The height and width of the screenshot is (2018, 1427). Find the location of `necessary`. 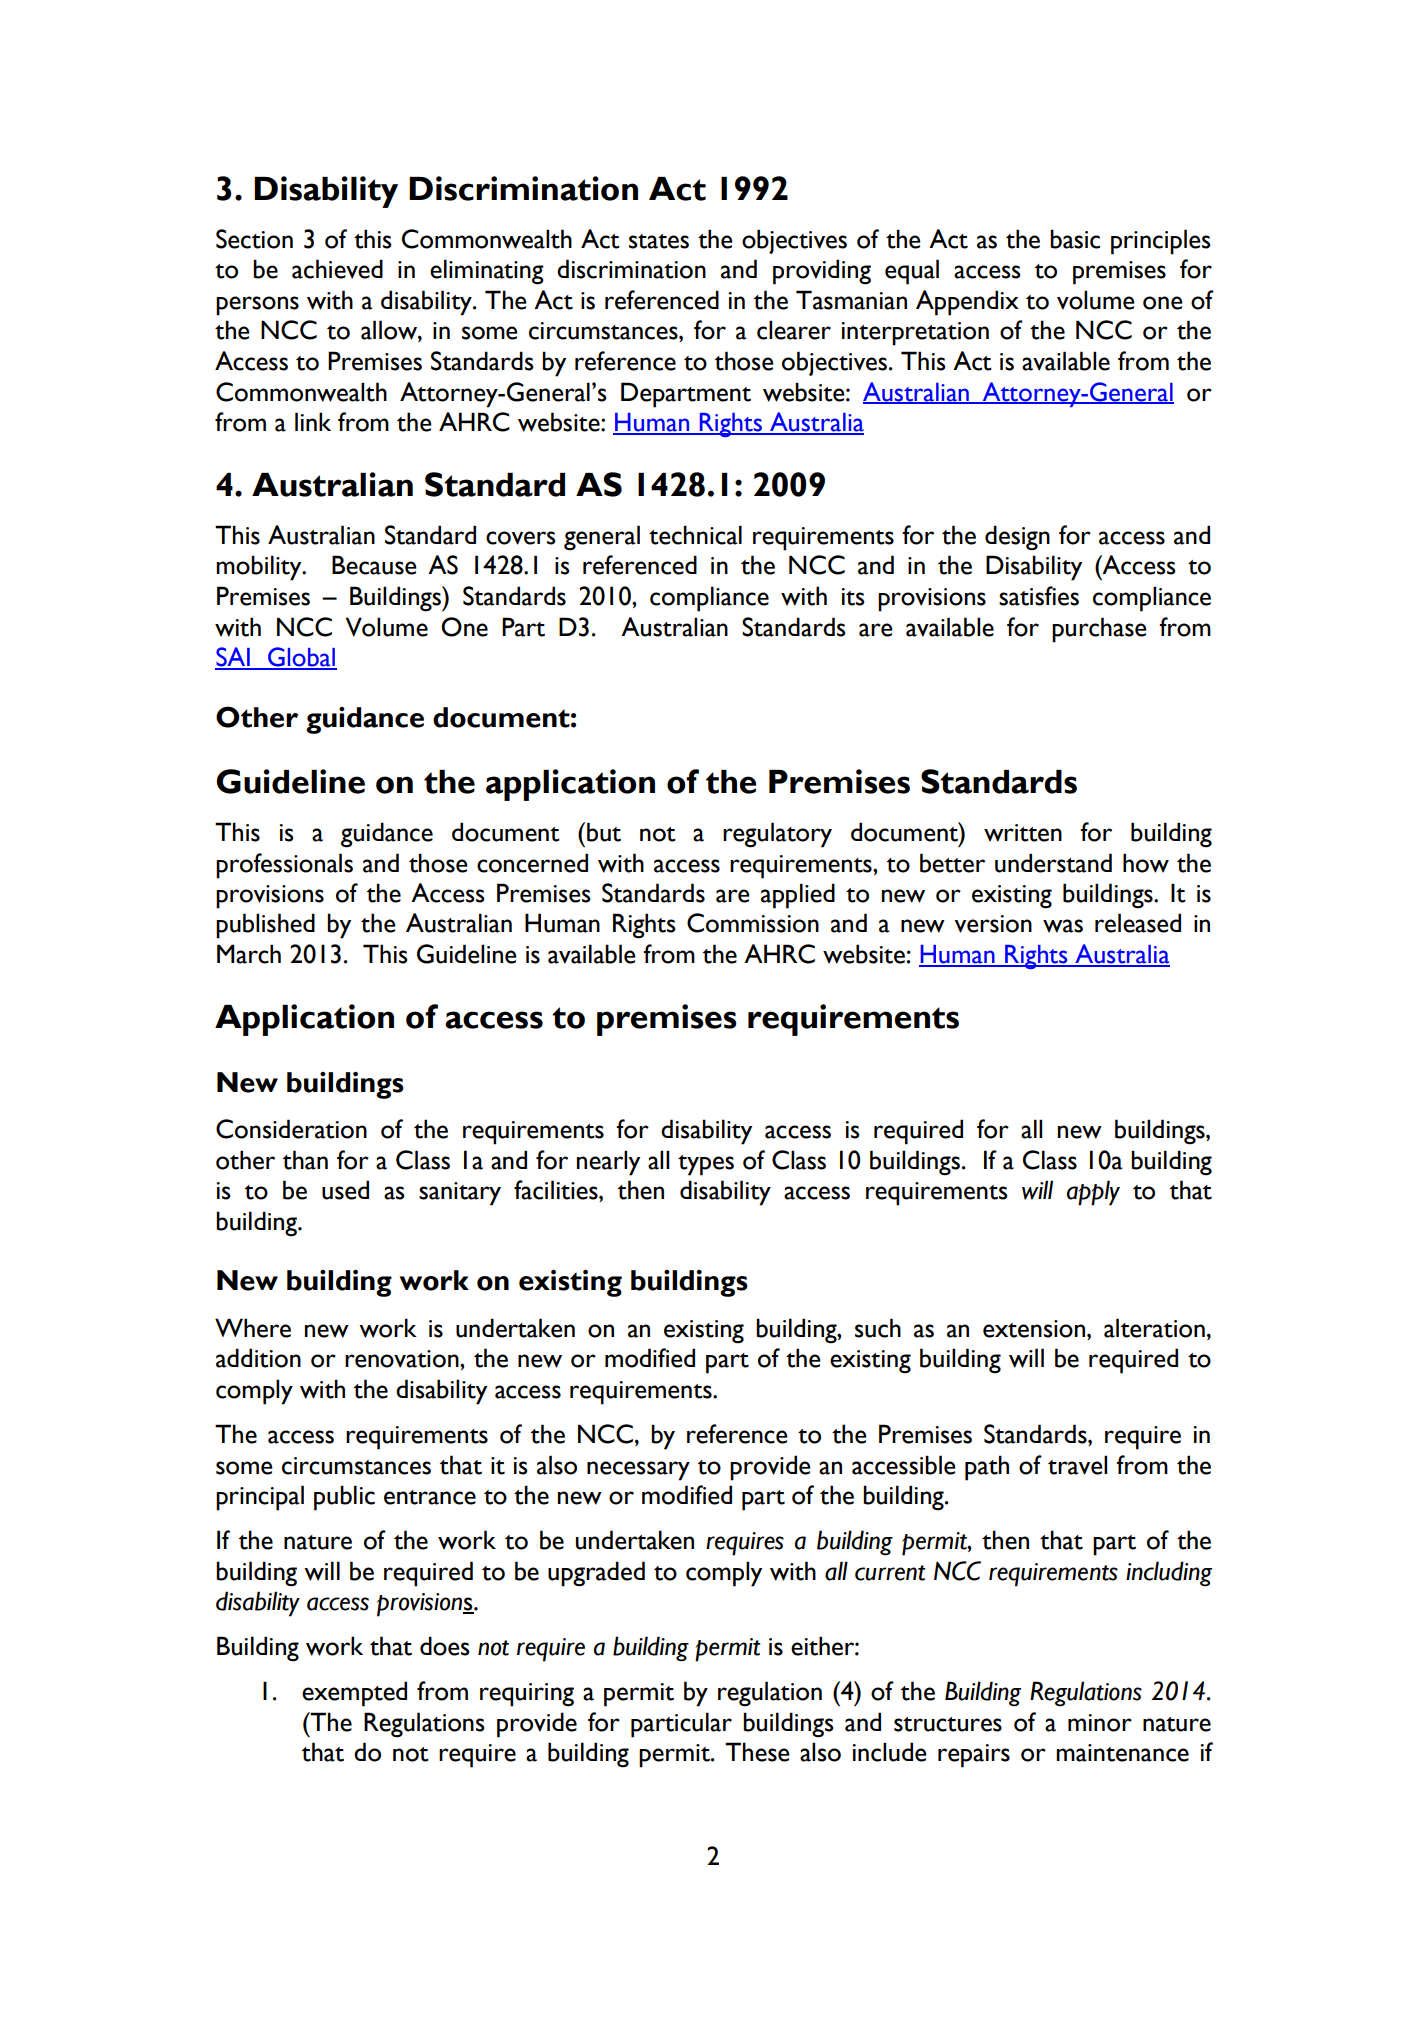

necessary is located at coordinates (638, 1471).
